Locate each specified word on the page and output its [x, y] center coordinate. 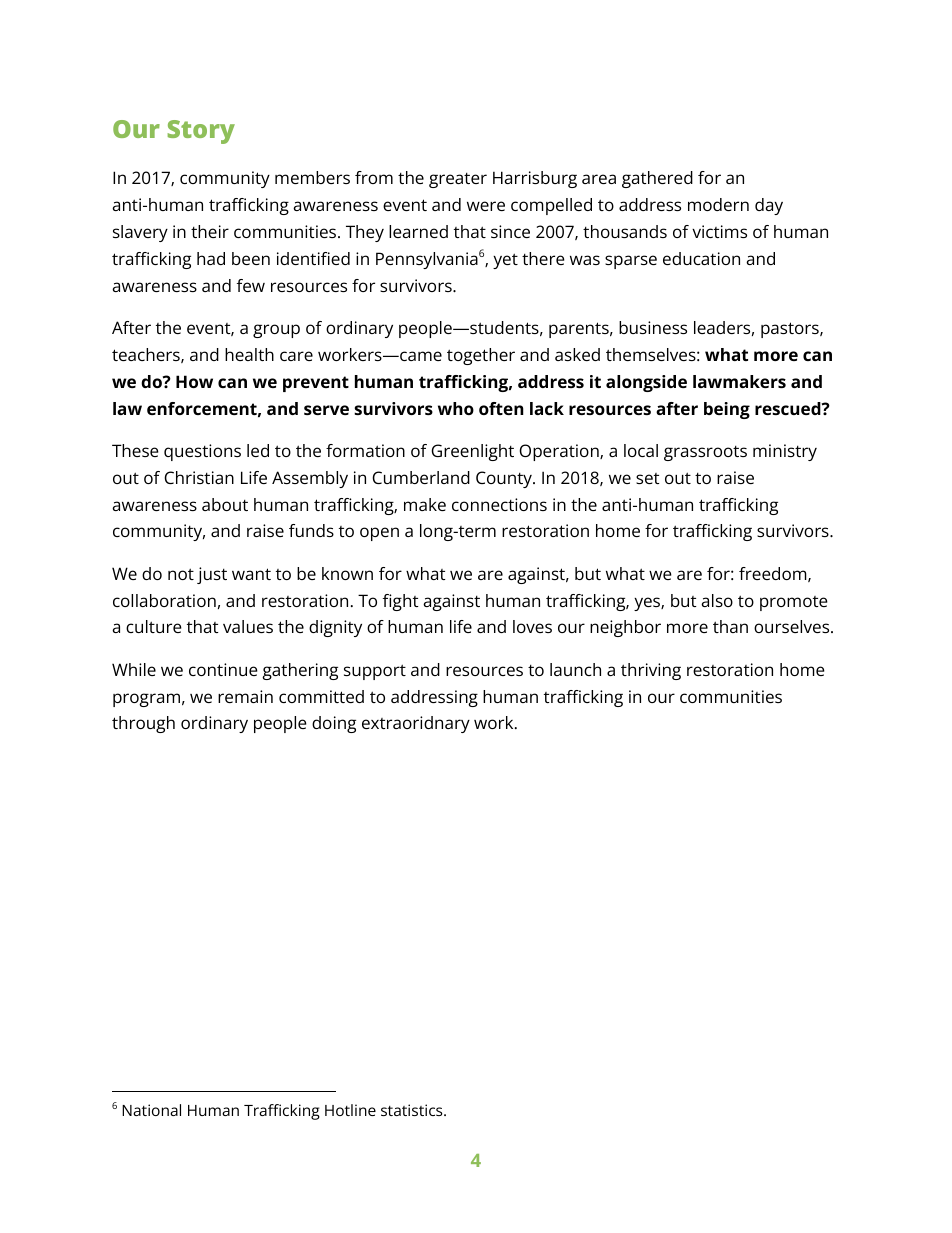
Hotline [350, 1110]
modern [718, 204]
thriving [651, 671]
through [143, 724]
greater [458, 180]
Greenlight [472, 452]
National [151, 1110]
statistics [413, 1110]
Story [201, 132]
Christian [199, 477]
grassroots [705, 453]
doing [334, 724]
